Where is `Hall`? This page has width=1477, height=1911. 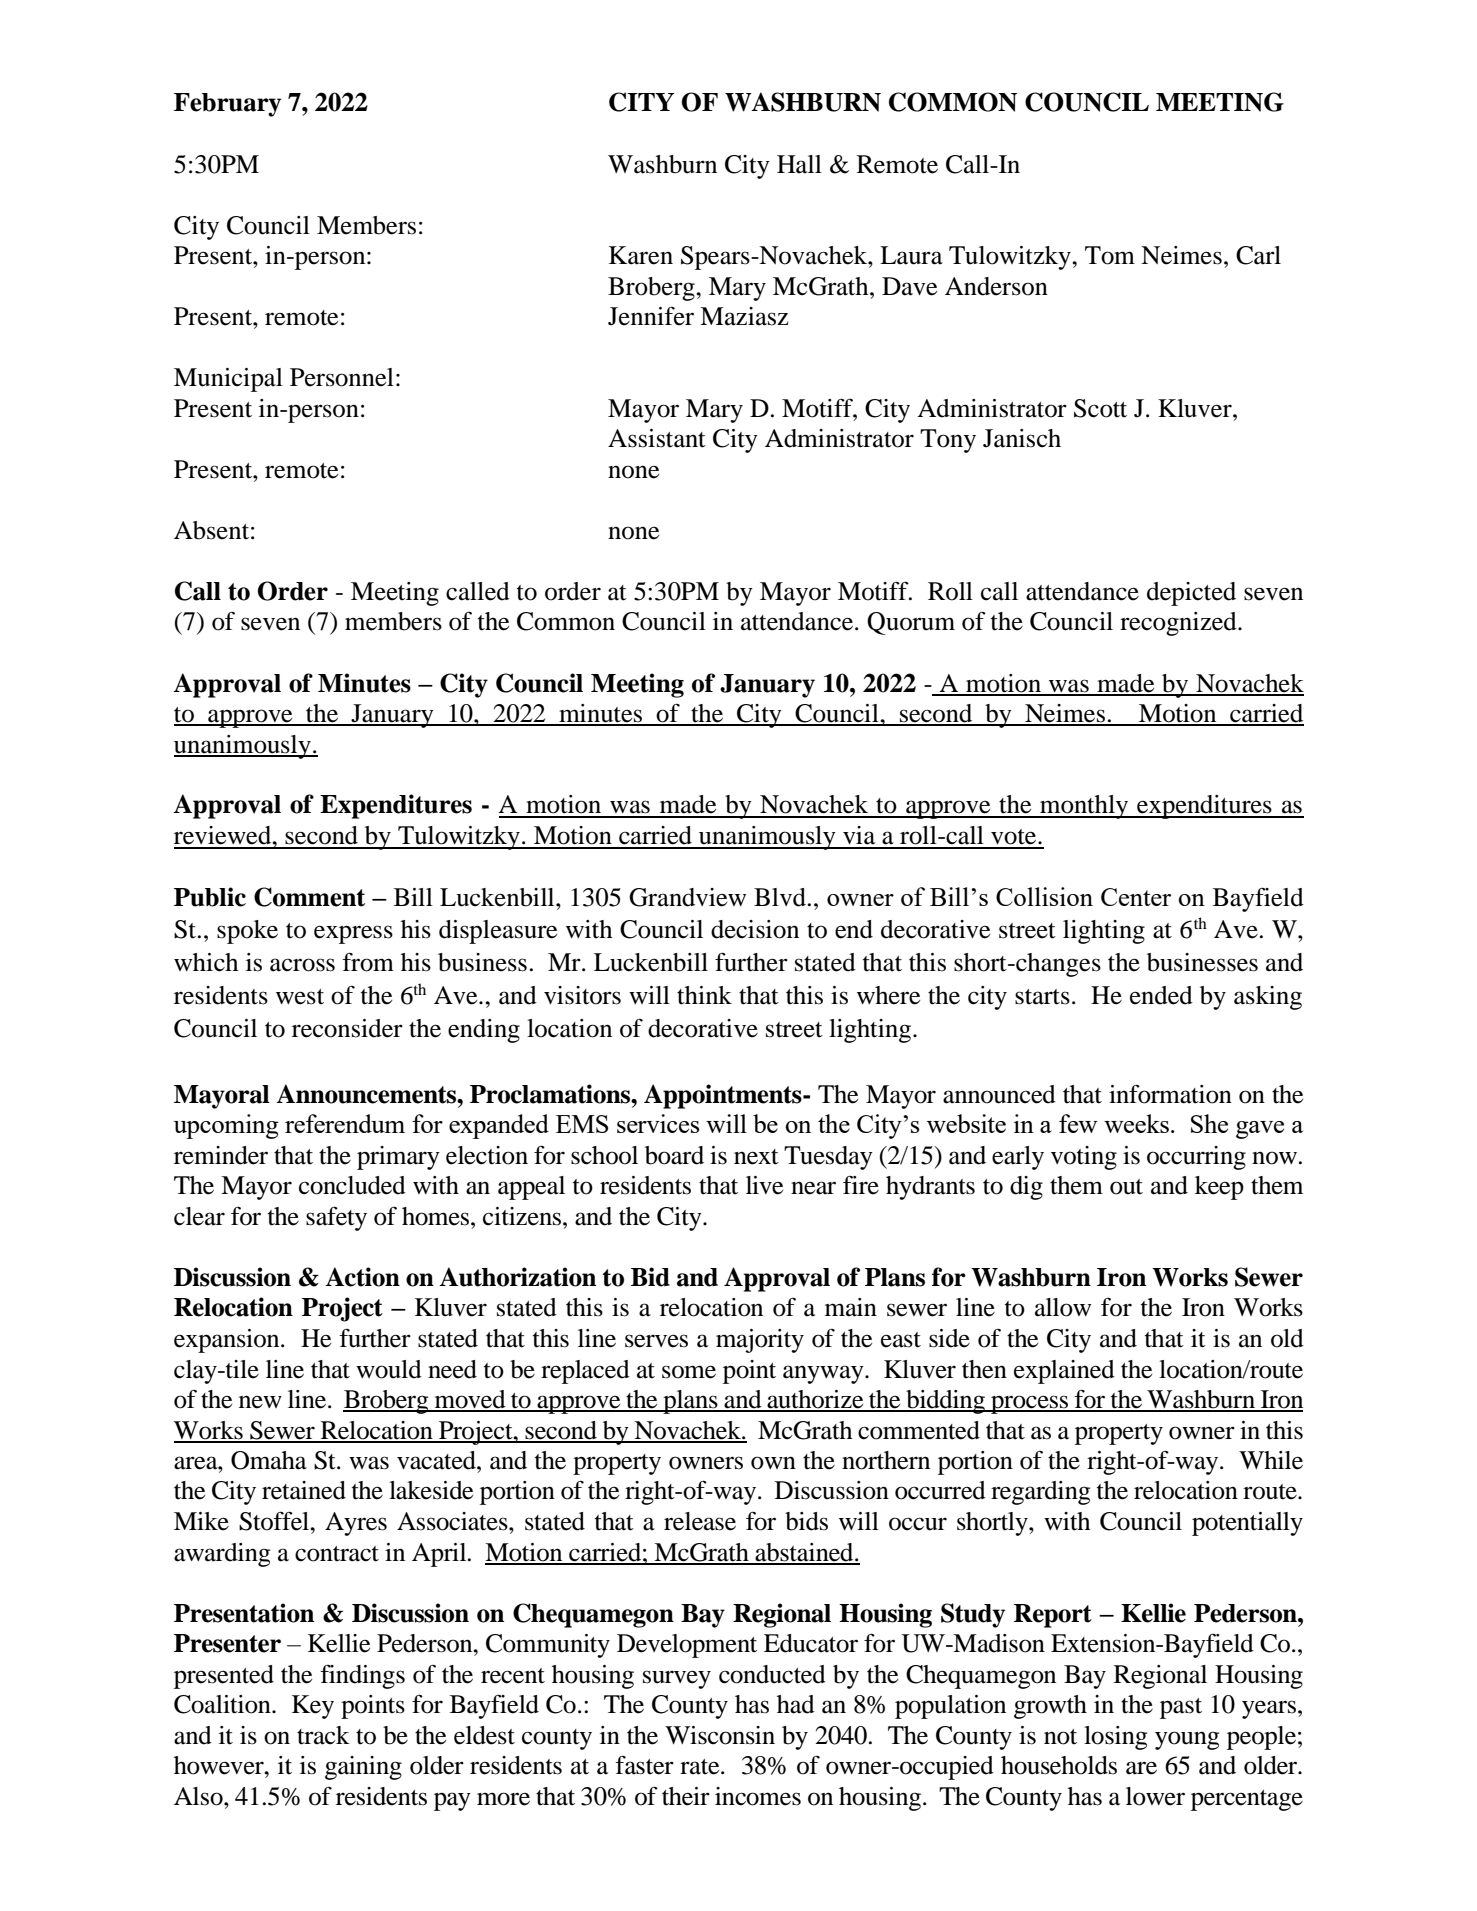 Hall is located at coordinates (799, 164).
